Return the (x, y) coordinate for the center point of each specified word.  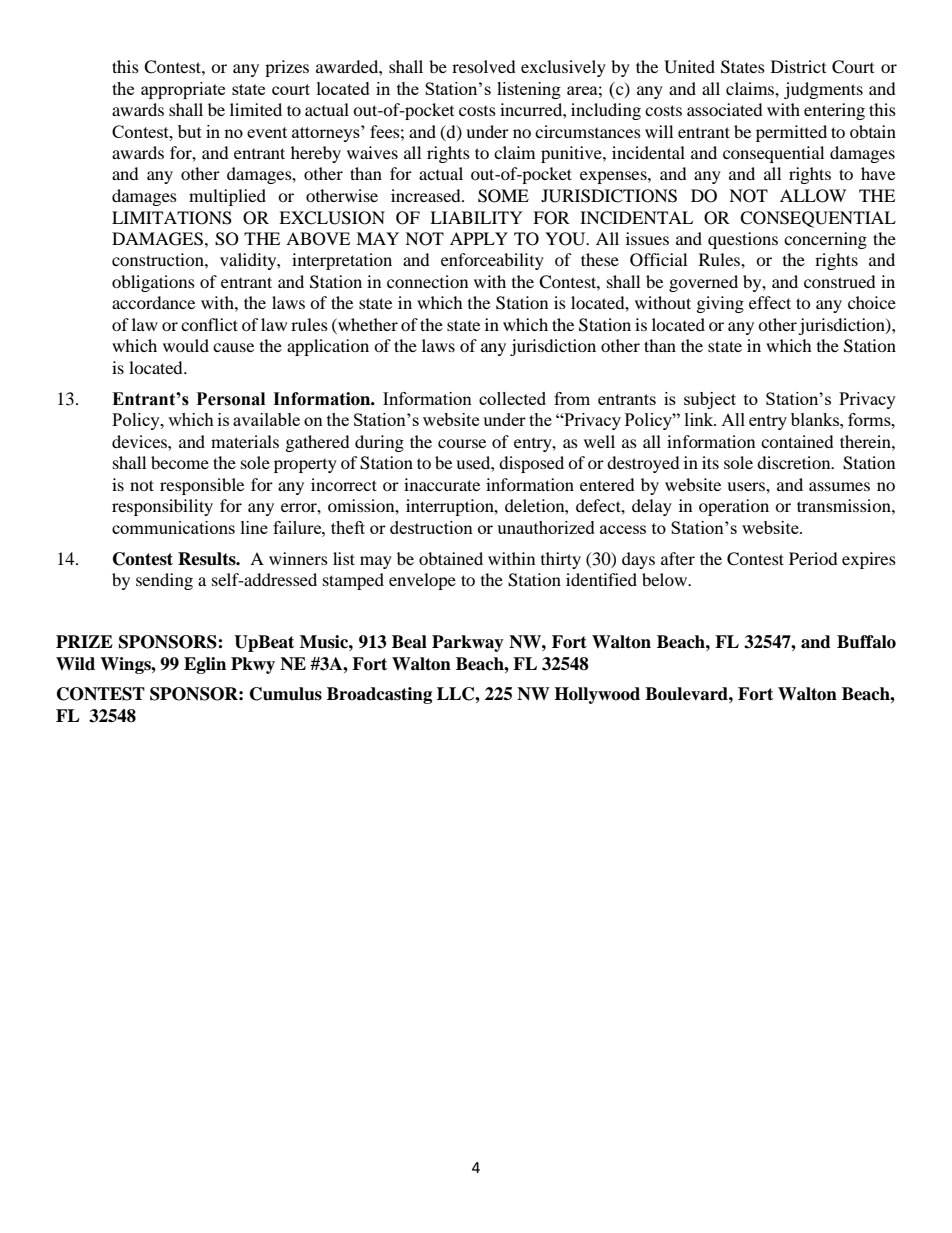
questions (743, 240)
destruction (431, 527)
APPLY (479, 238)
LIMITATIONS (172, 218)
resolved (484, 66)
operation (734, 507)
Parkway (468, 643)
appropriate (183, 90)
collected (512, 398)
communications (173, 527)
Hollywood (597, 695)
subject (710, 400)
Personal (231, 399)
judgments (823, 90)
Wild (75, 664)
